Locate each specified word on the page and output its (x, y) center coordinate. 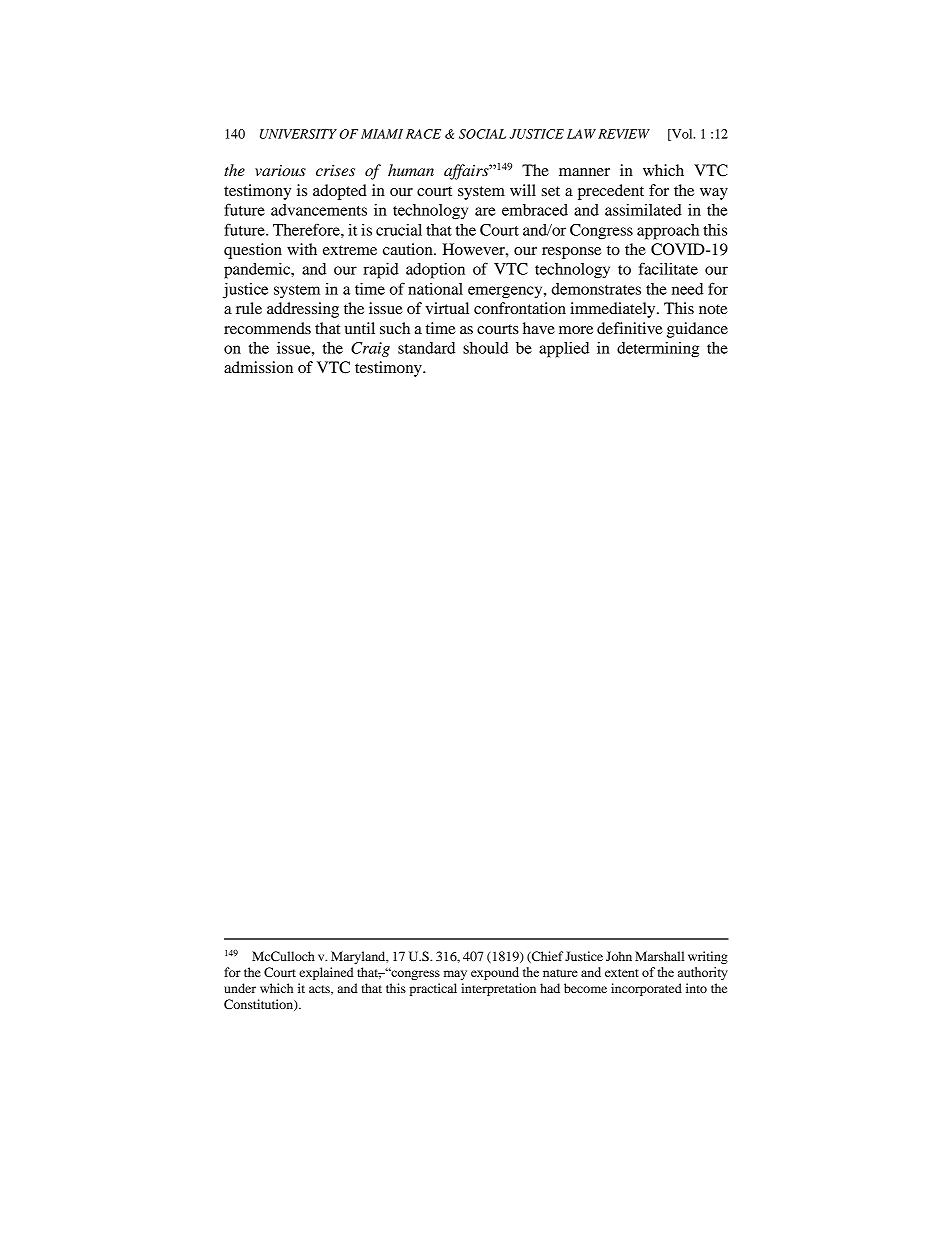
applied (564, 350)
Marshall (659, 956)
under (240, 988)
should (485, 348)
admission (258, 367)
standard (426, 348)
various (280, 170)
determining (658, 350)
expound (495, 973)
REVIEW (624, 134)
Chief (546, 957)
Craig (370, 349)
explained (326, 973)
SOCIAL (482, 134)
